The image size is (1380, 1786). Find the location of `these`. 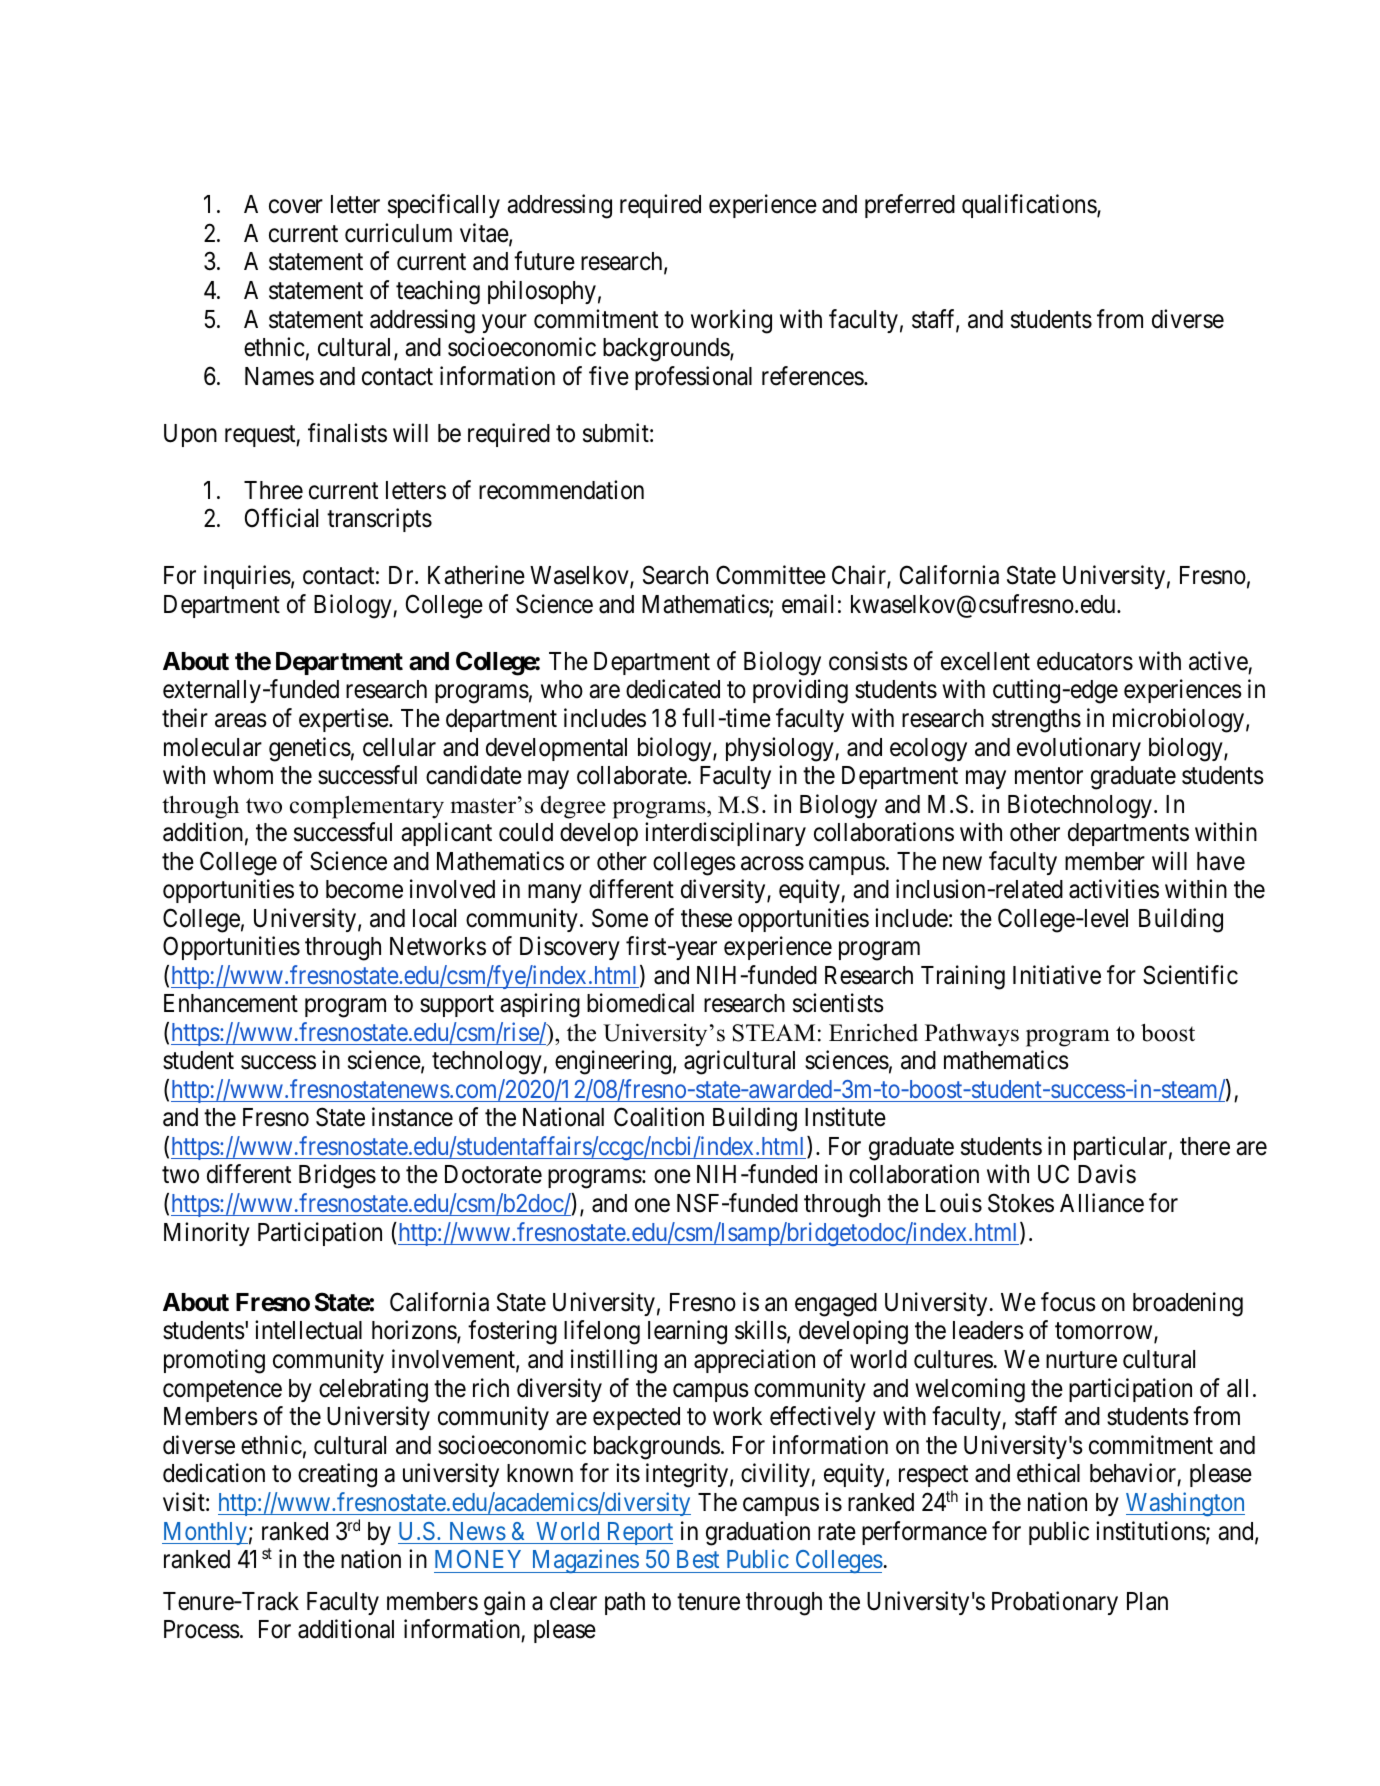

these is located at coordinates (706, 918).
